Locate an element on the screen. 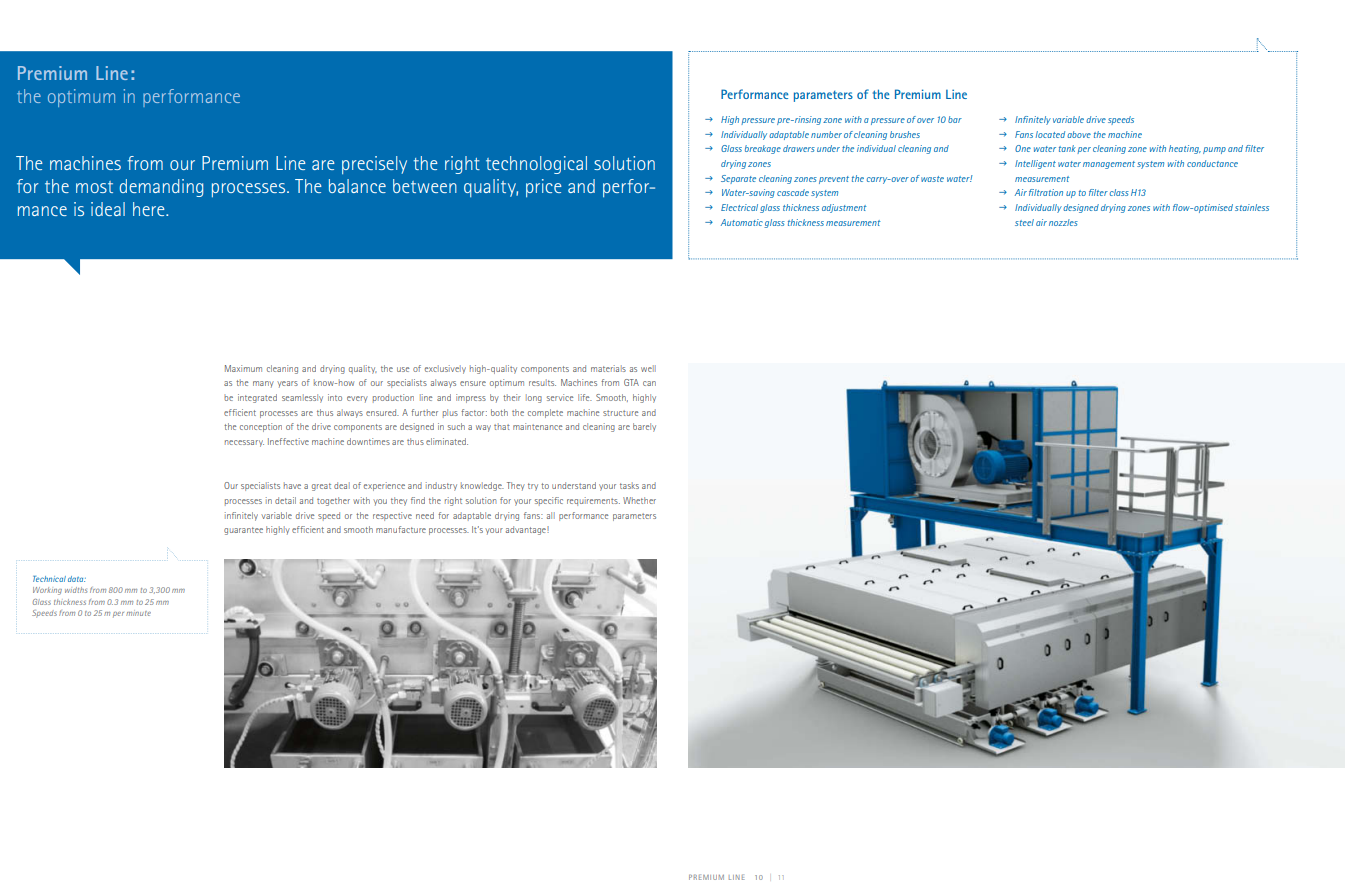 The image size is (1345, 896). can is located at coordinates (649, 383).
